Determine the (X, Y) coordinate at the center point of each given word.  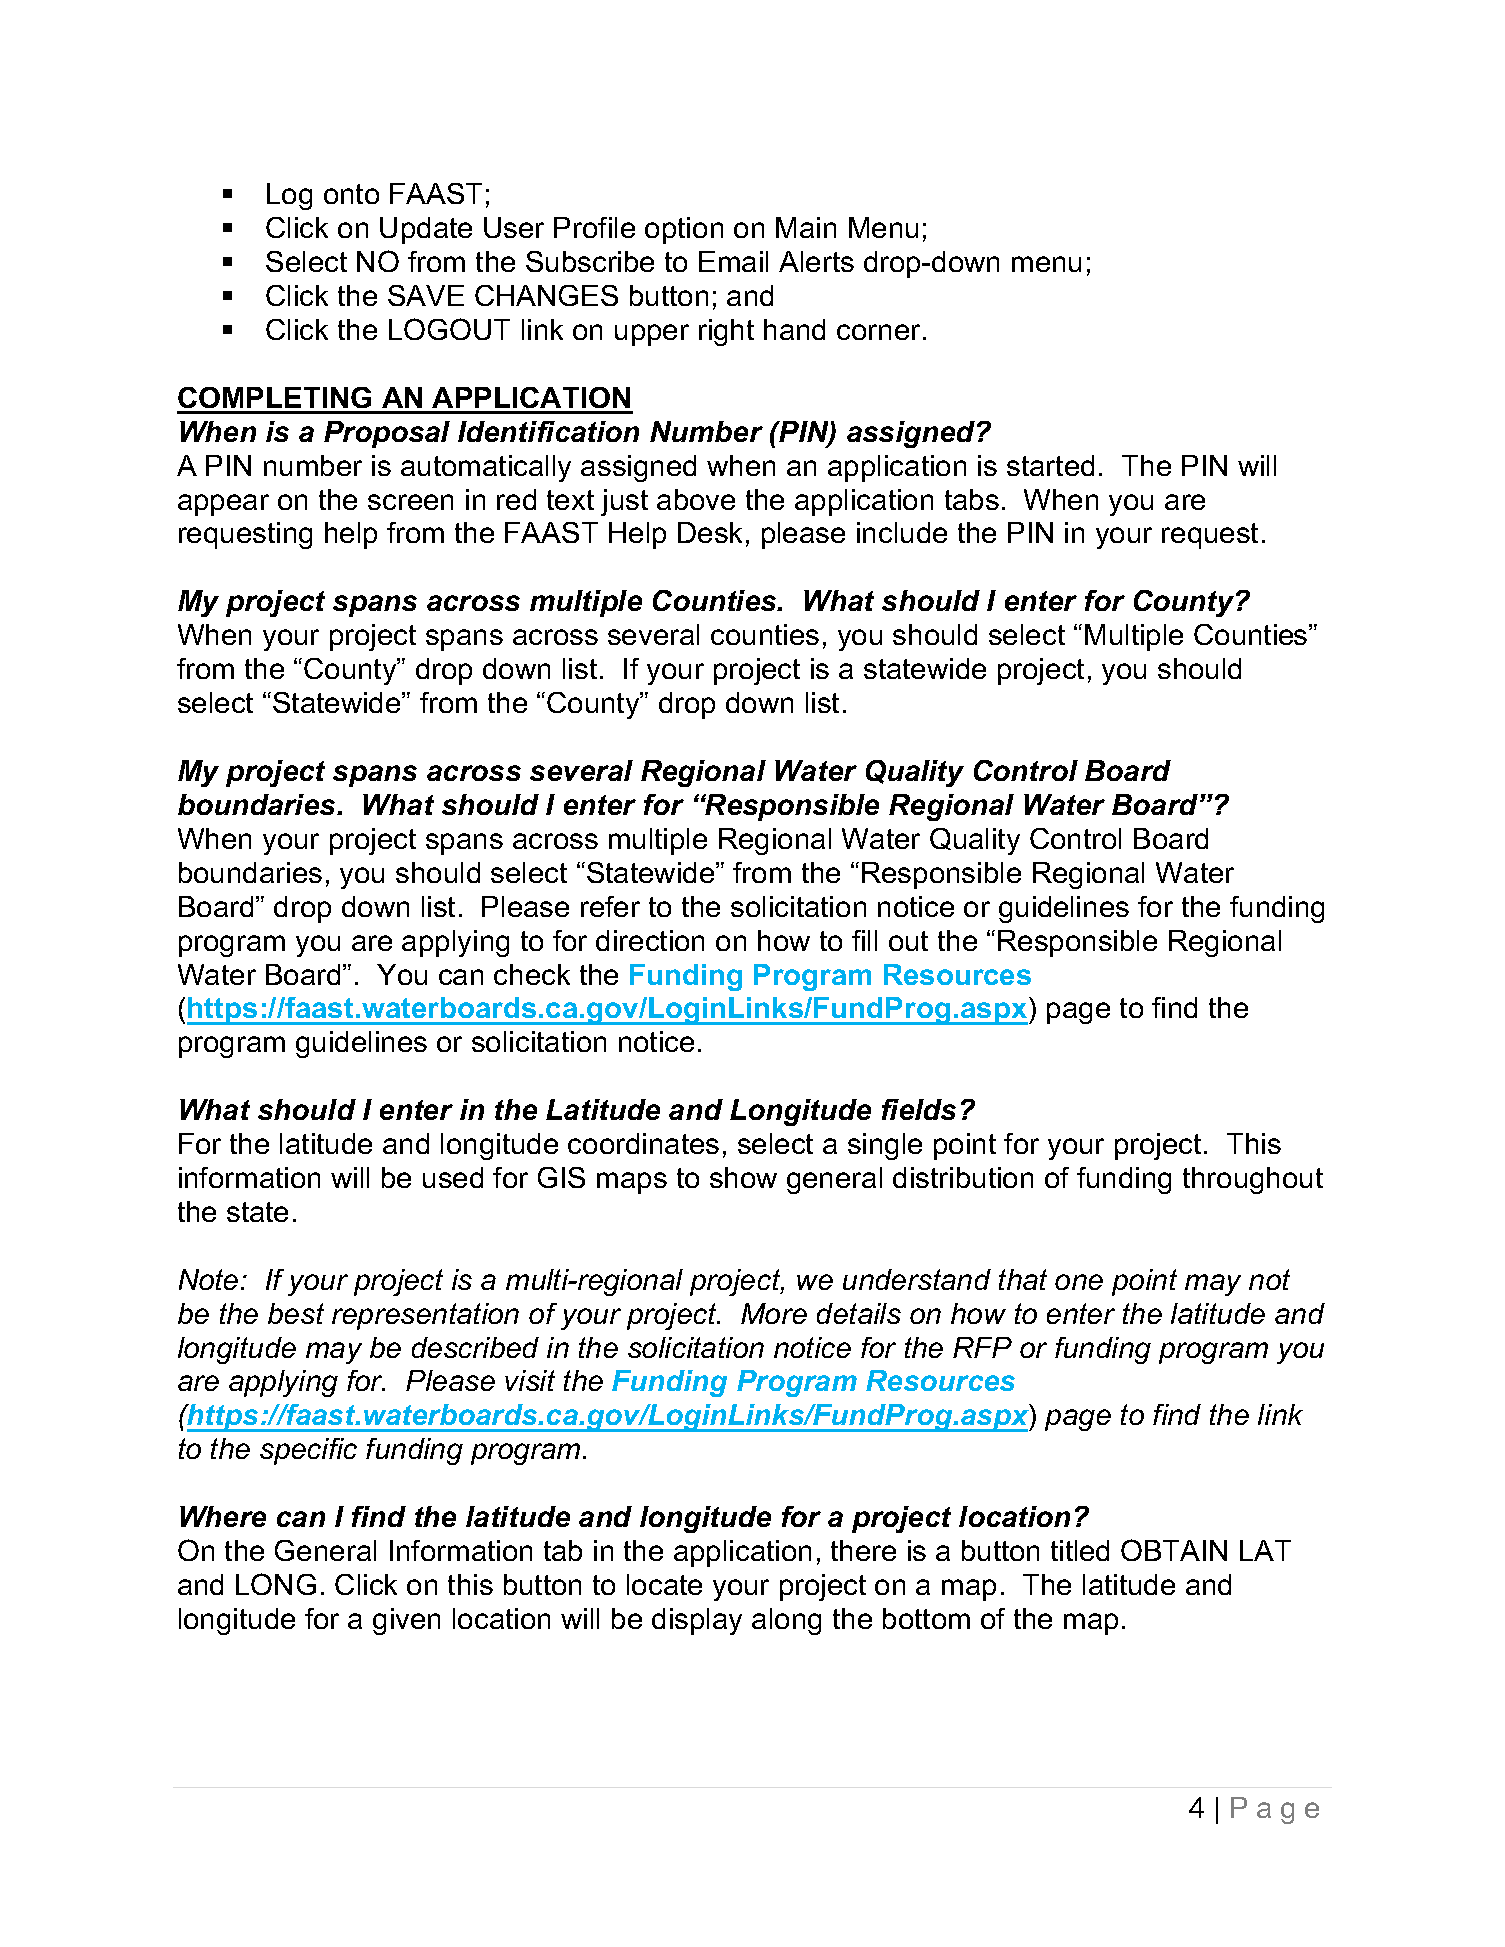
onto (351, 194)
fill (864, 940)
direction (650, 940)
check (532, 974)
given (406, 1621)
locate (664, 1584)
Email (733, 261)
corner (878, 332)
